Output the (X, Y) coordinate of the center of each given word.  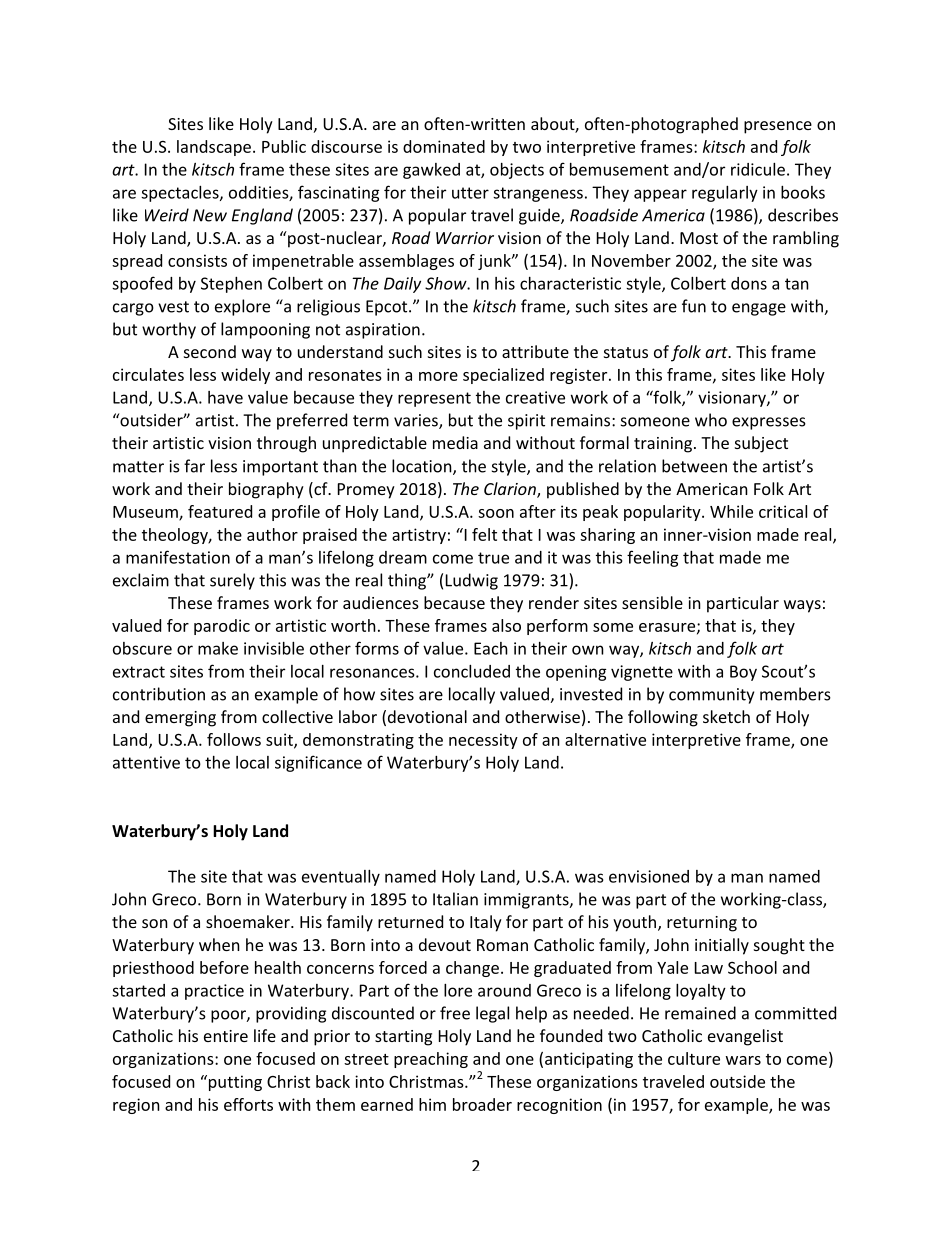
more (438, 376)
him (432, 1104)
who (711, 420)
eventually (341, 878)
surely (232, 581)
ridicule (758, 169)
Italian (455, 899)
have (225, 397)
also (506, 625)
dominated (444, 146)
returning (702, 924)
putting (234, 1083)
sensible (652, 602)
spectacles (181, 194)
